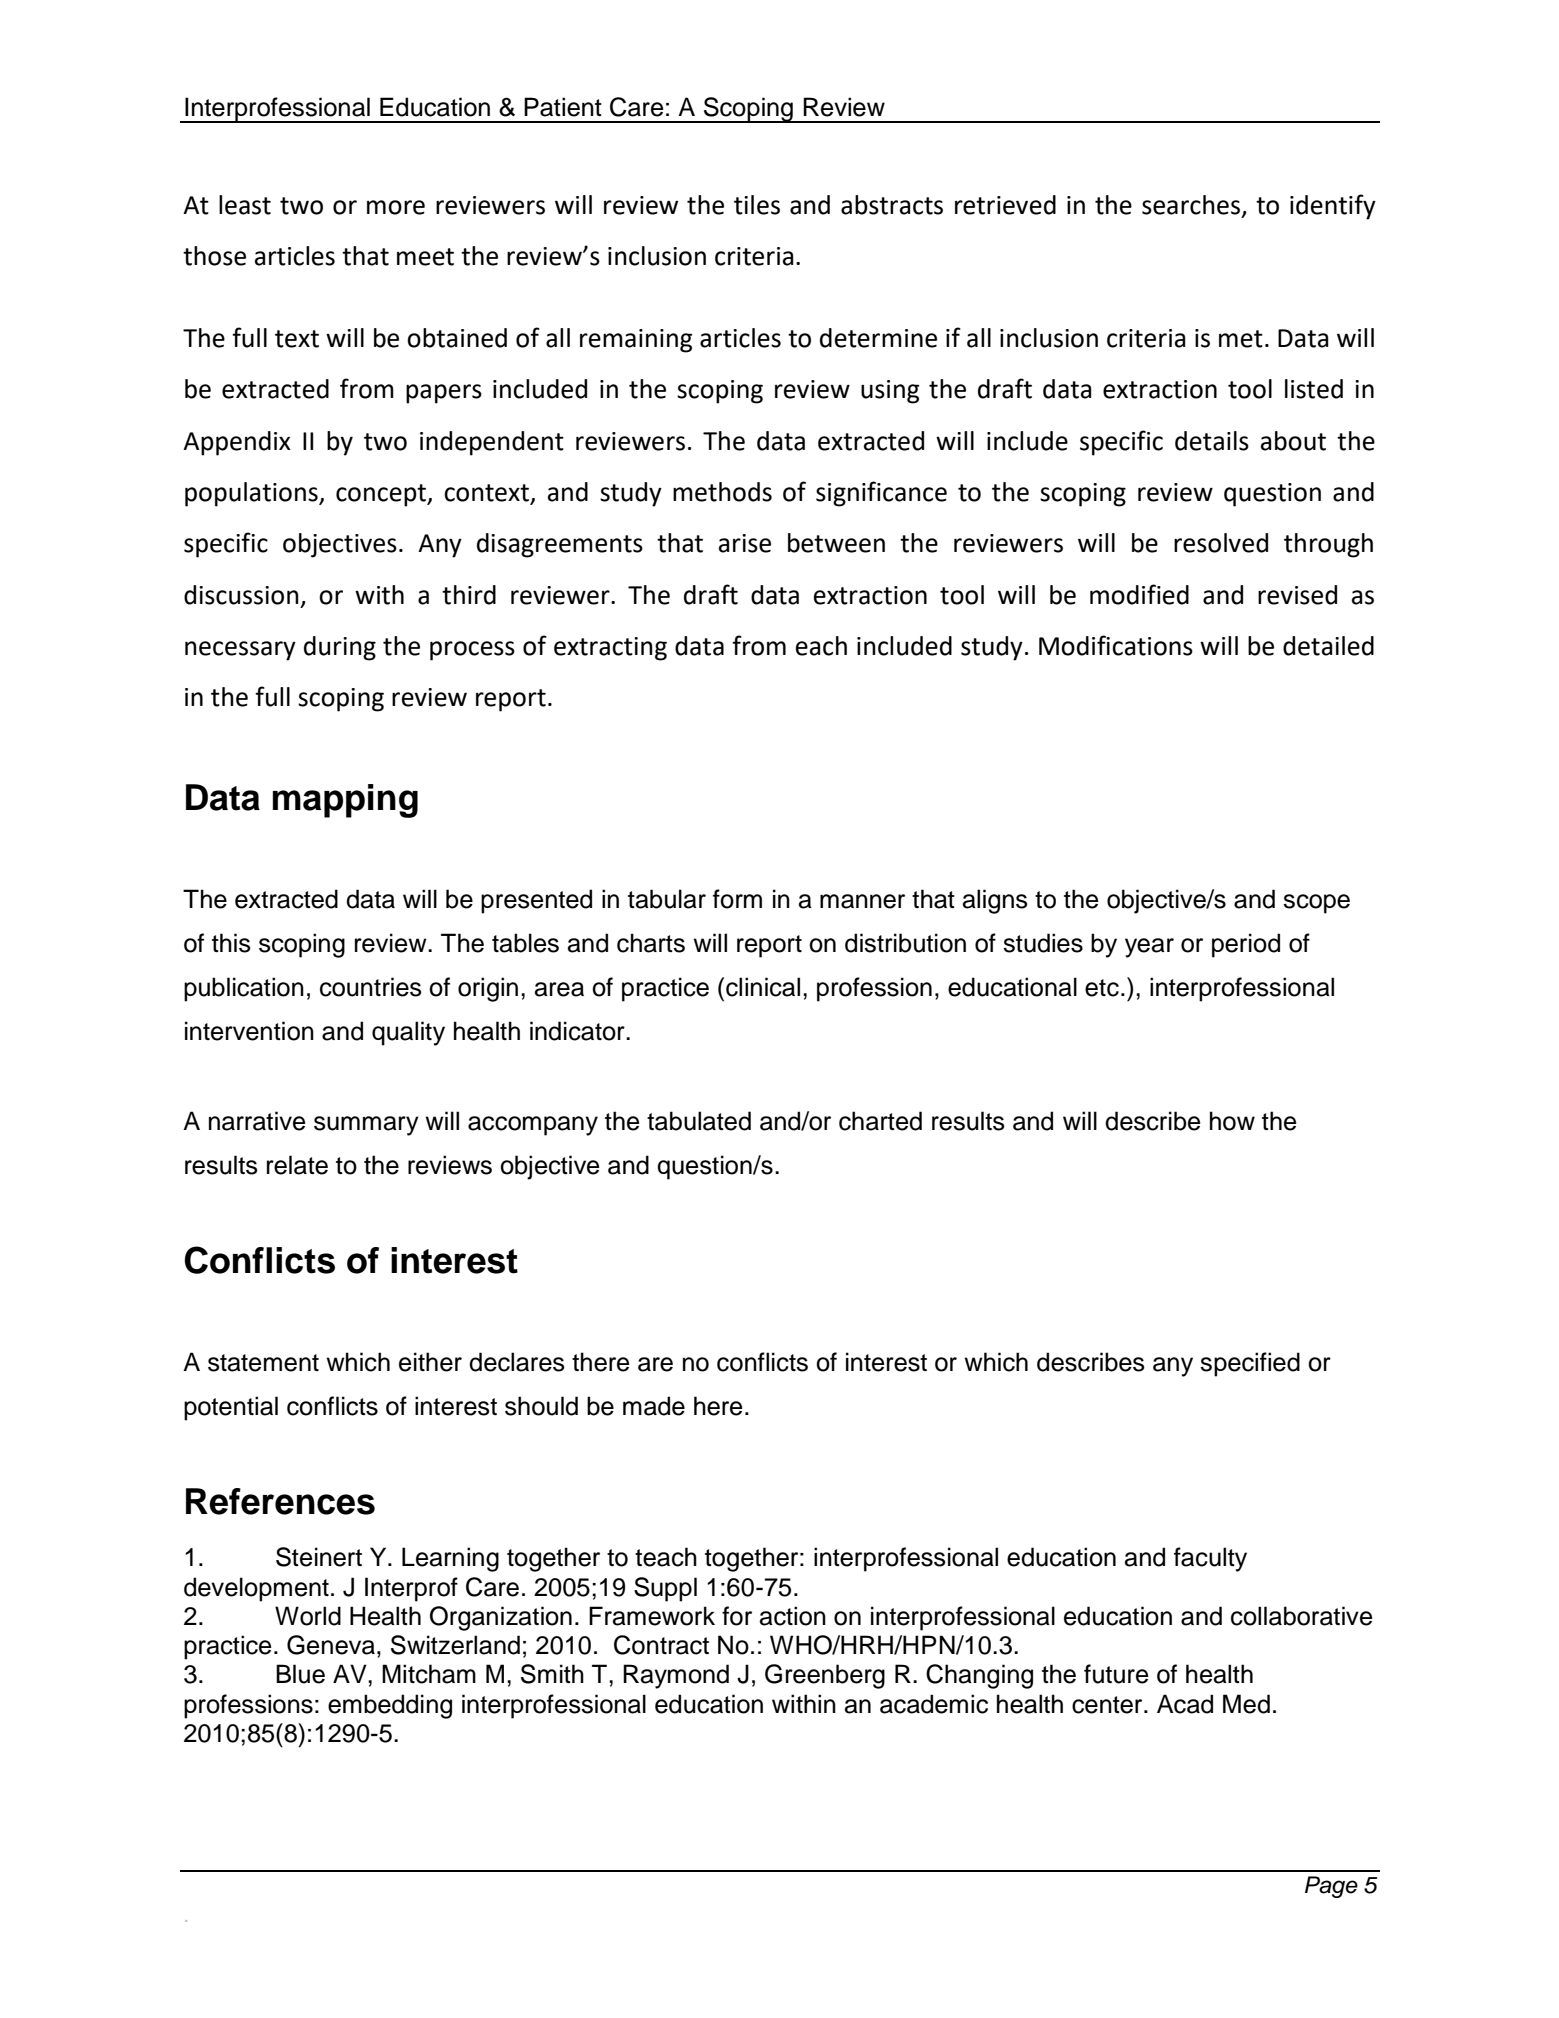  I want to click on Greenberg, so click(825, 1676).
